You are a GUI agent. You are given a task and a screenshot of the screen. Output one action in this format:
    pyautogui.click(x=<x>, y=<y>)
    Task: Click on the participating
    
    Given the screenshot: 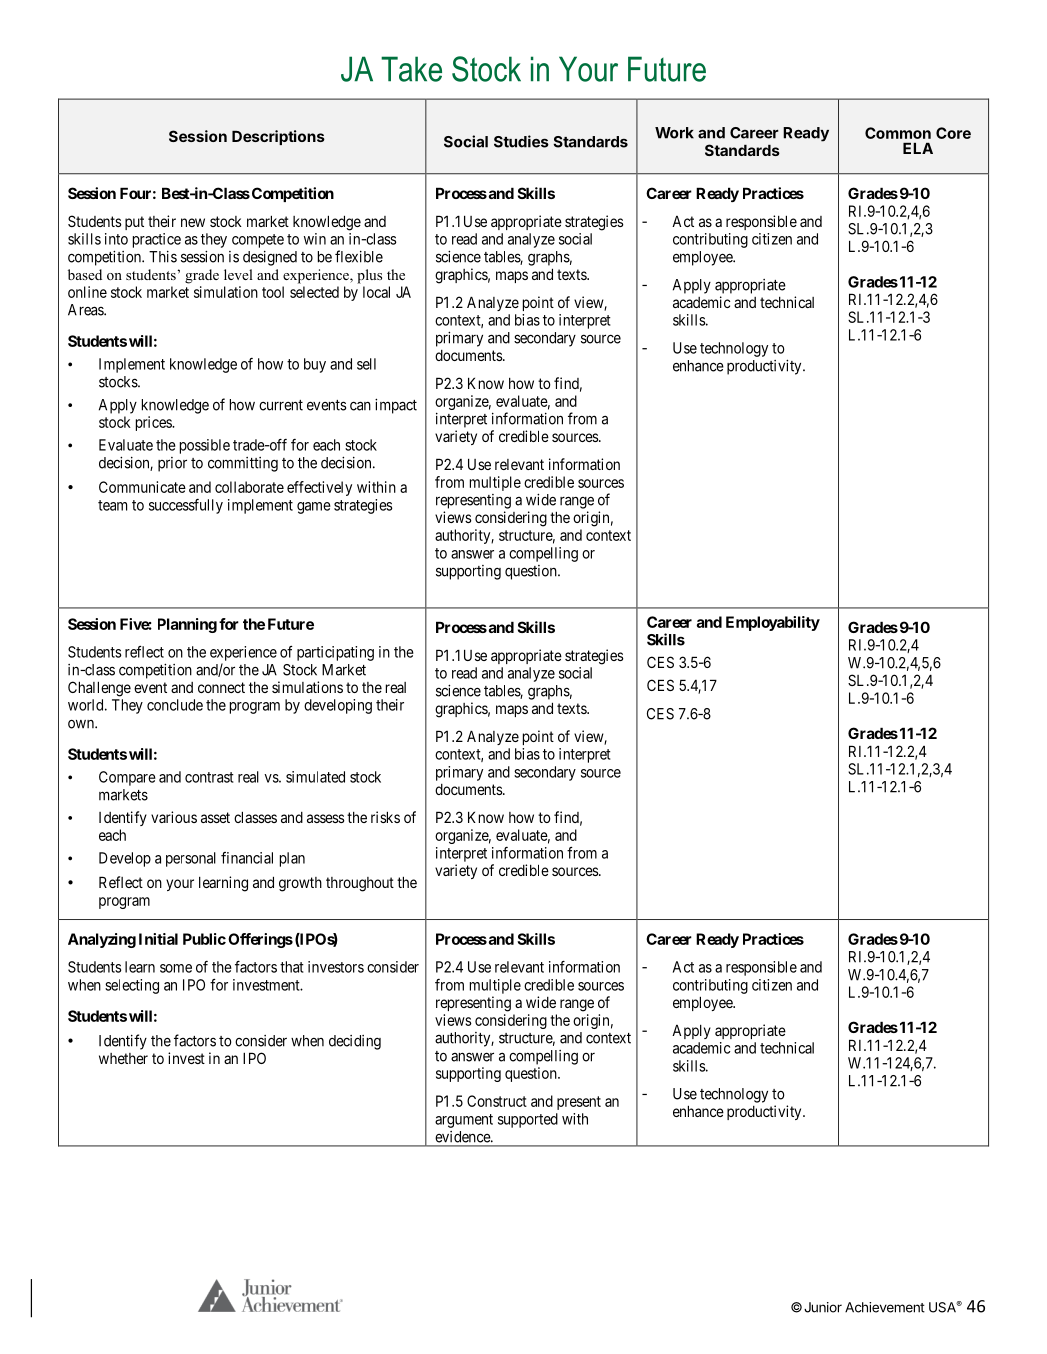 What is the action you would take?
    pyautogui.click(x=335, y=653)
